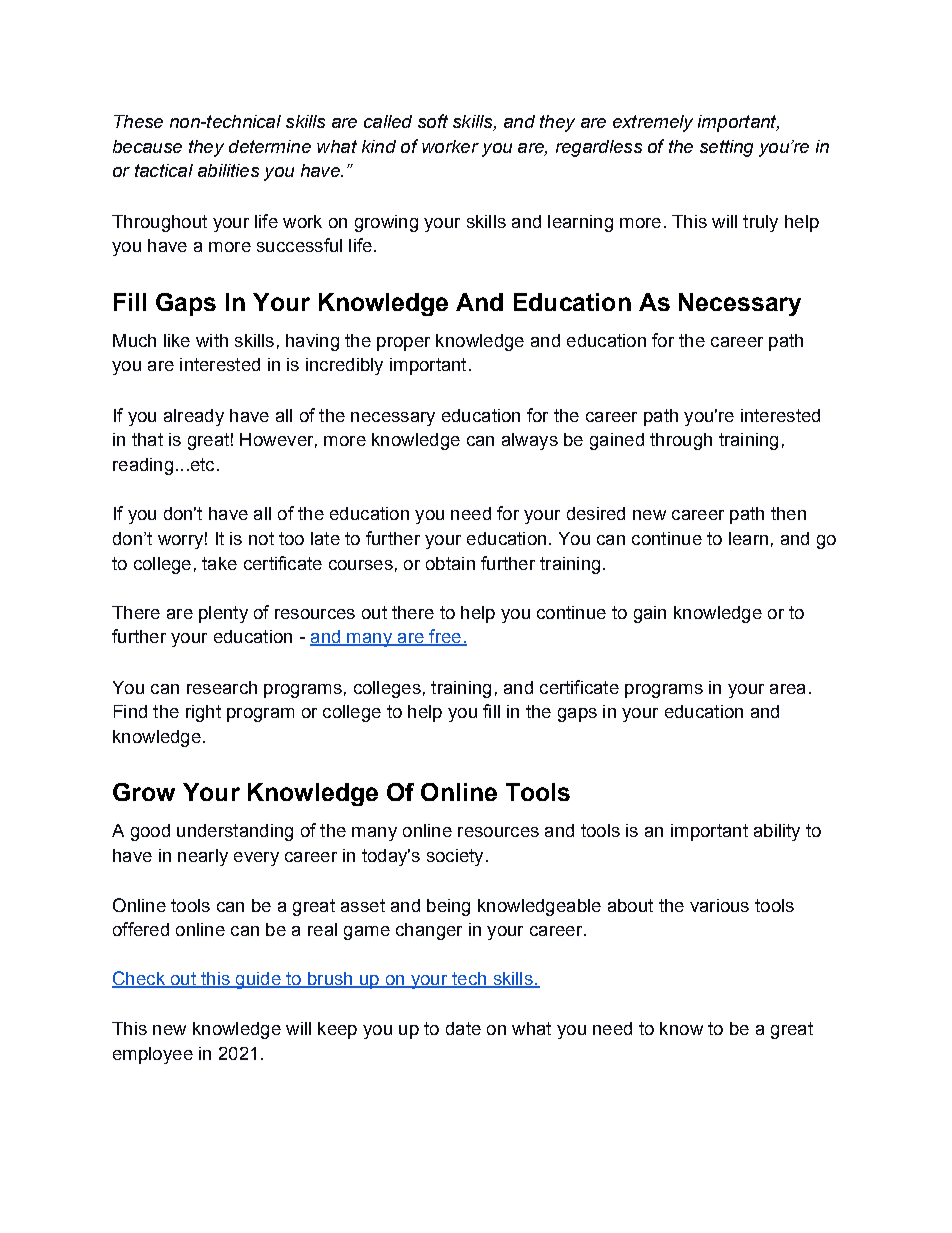  Describe the element at coordinates (445, 637) in the image. I see `free` at that location.
